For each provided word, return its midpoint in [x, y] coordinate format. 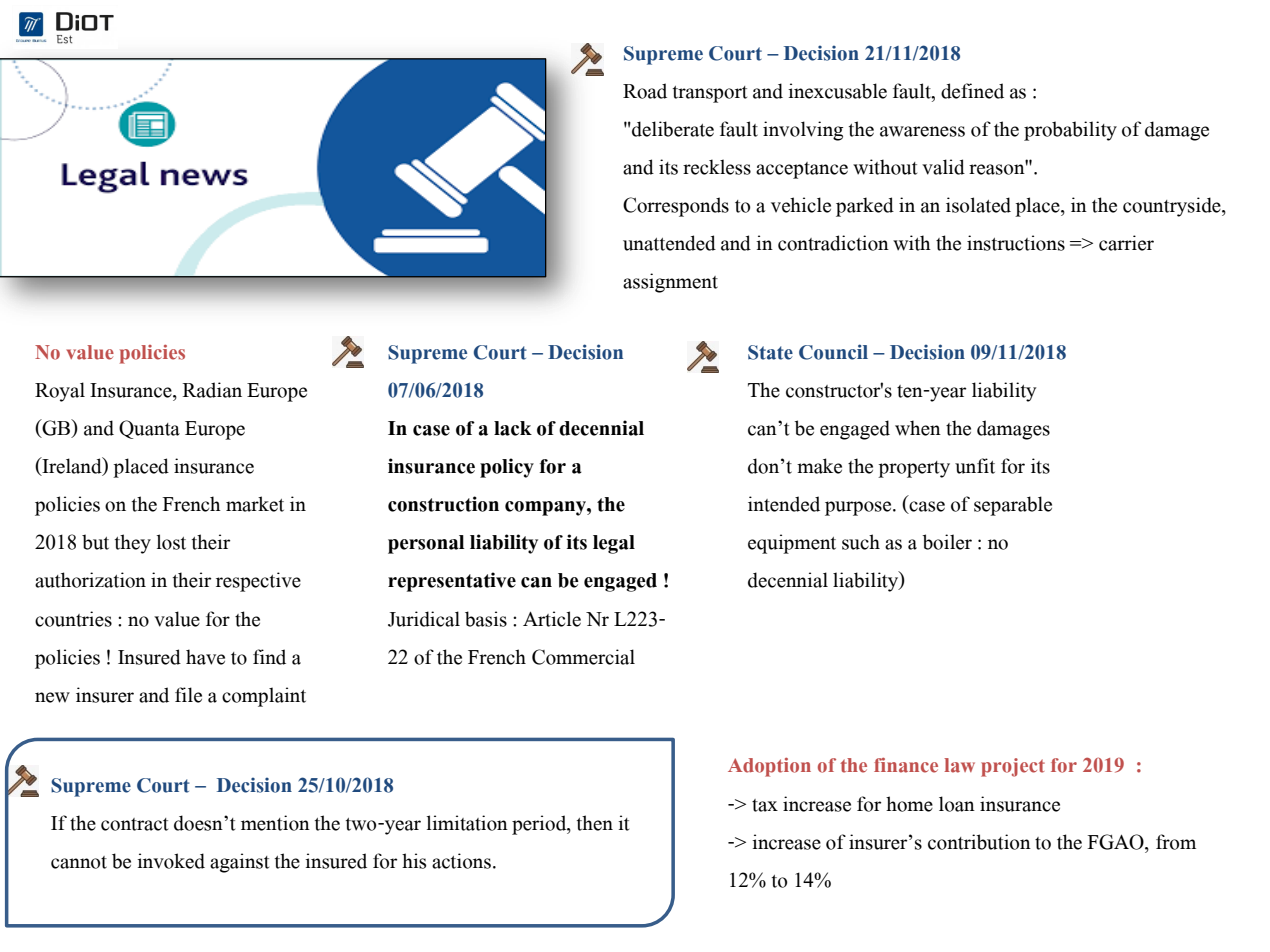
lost [171, 542]
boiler [947, 542]
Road [645, 91]
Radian [212, 390]
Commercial [583, 657]
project [1013, 767]
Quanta [149, 429]
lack [513, 428]
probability [1070, 131]
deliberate [672, 129]
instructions [1016, 243]
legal [614, 544]
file [188, 695]
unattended [669, 243]
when [918, 428]
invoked [171, 861]
